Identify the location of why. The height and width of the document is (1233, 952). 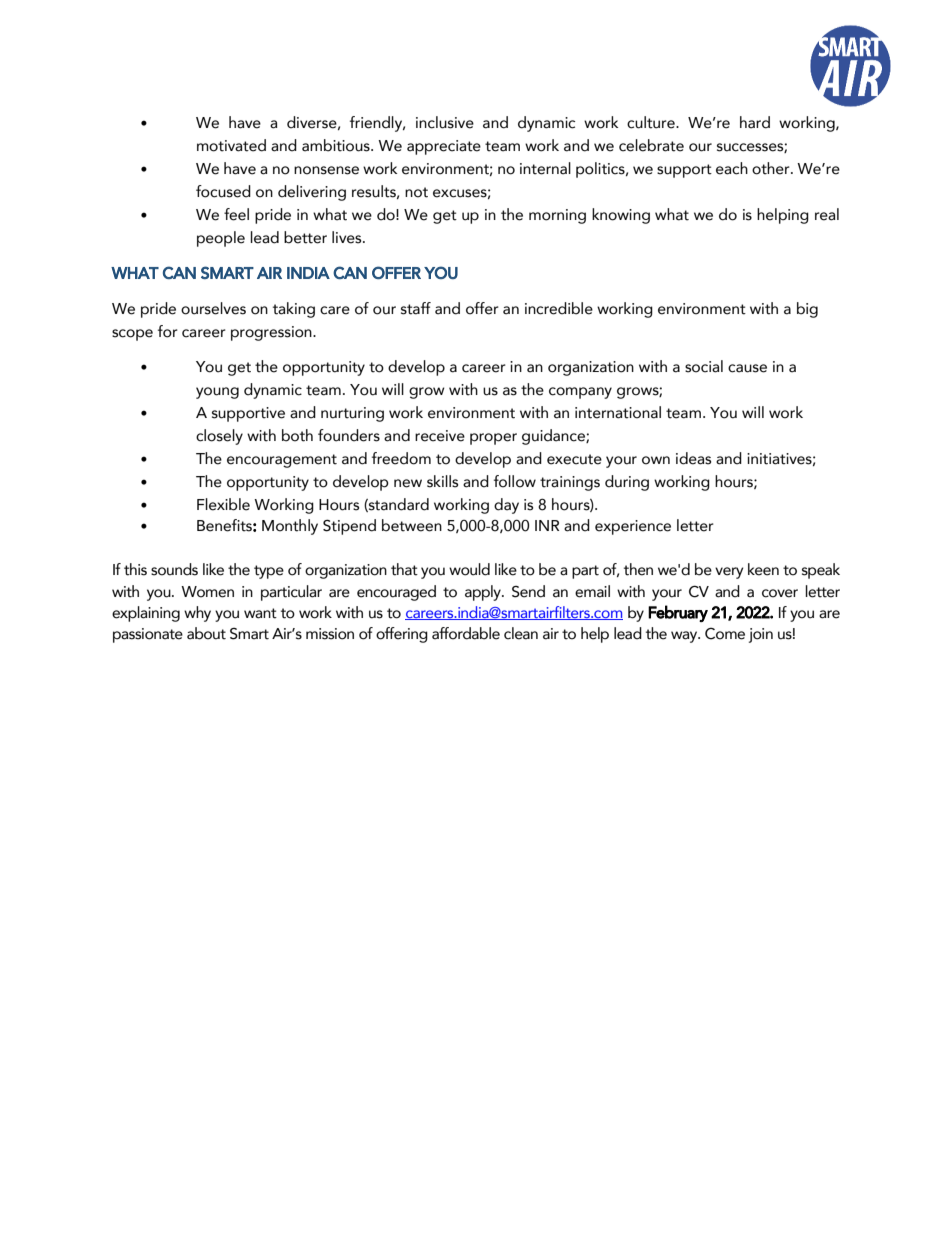
(197, 614).
